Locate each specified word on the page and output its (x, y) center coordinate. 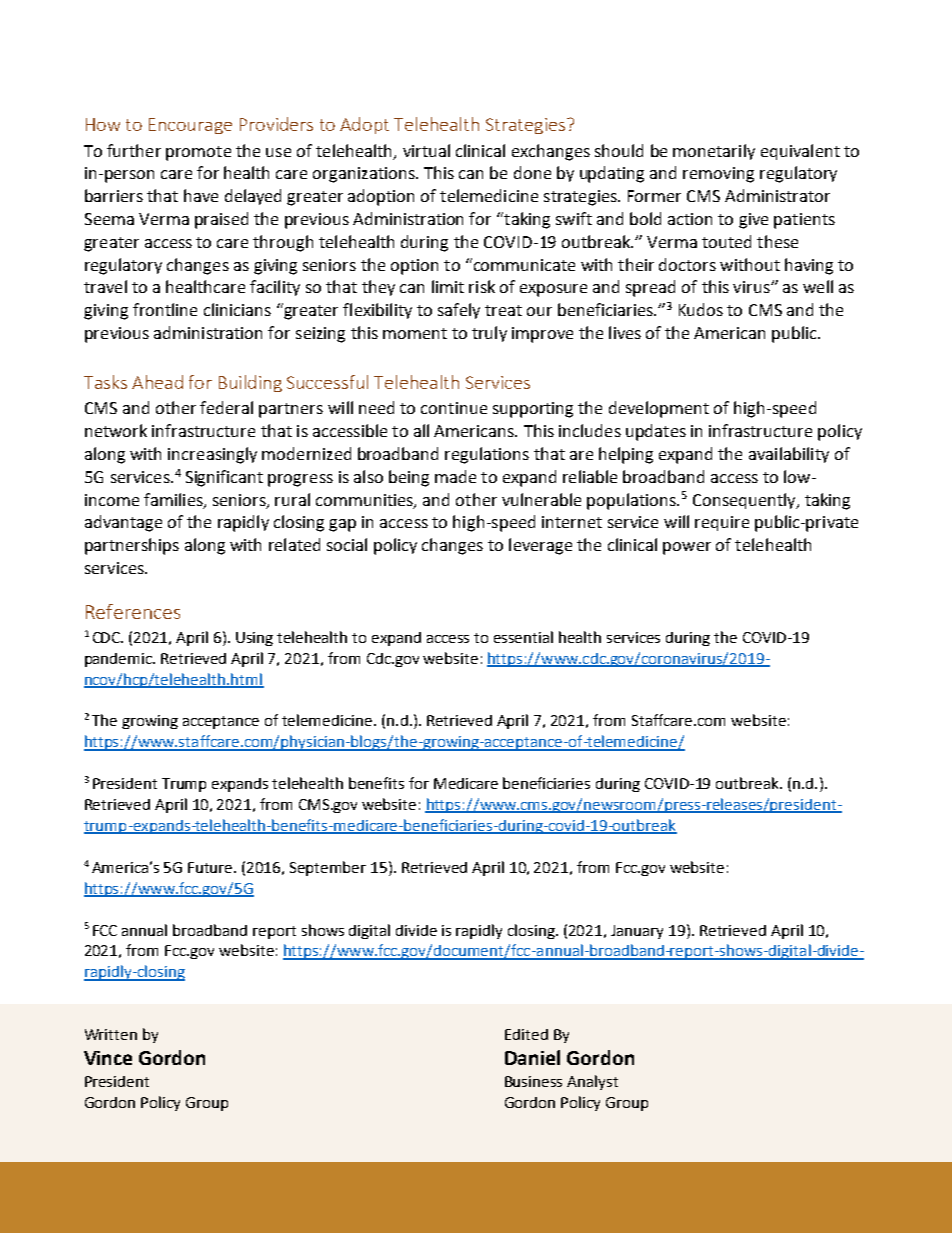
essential (523, 637)
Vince (108, 1058)
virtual (426, 150)
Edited (526, 1034)
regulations (487, 455)
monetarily (714, 152)
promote (198, 153)
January (637, 932)
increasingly (212, 455)
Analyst (592, 1082)
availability (789, 455)
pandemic (120, 660)
